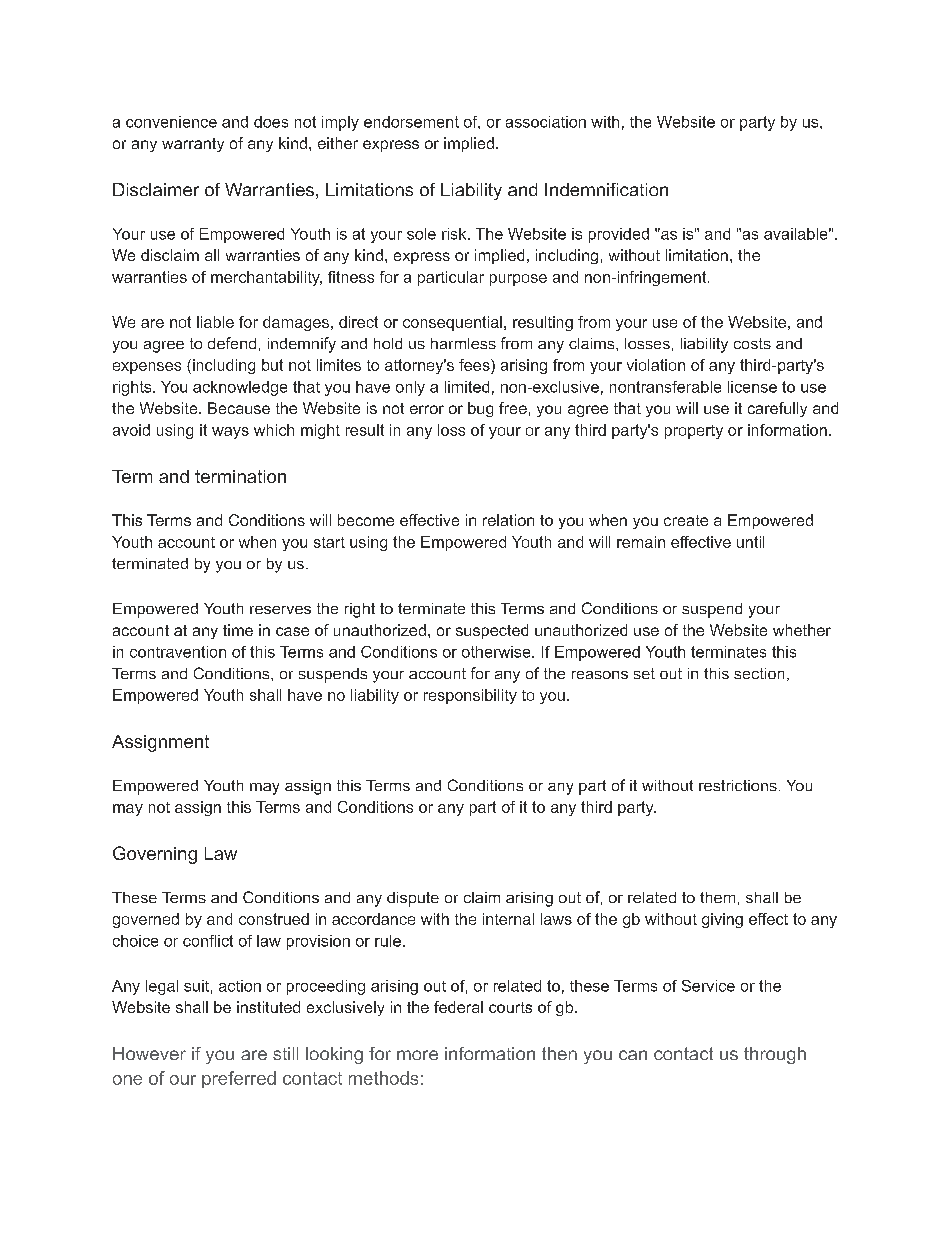 The width and height of the document is (952, 1233). Describe the element at coordinates (411, 122) in the document. I see `endorsement` at that location.
